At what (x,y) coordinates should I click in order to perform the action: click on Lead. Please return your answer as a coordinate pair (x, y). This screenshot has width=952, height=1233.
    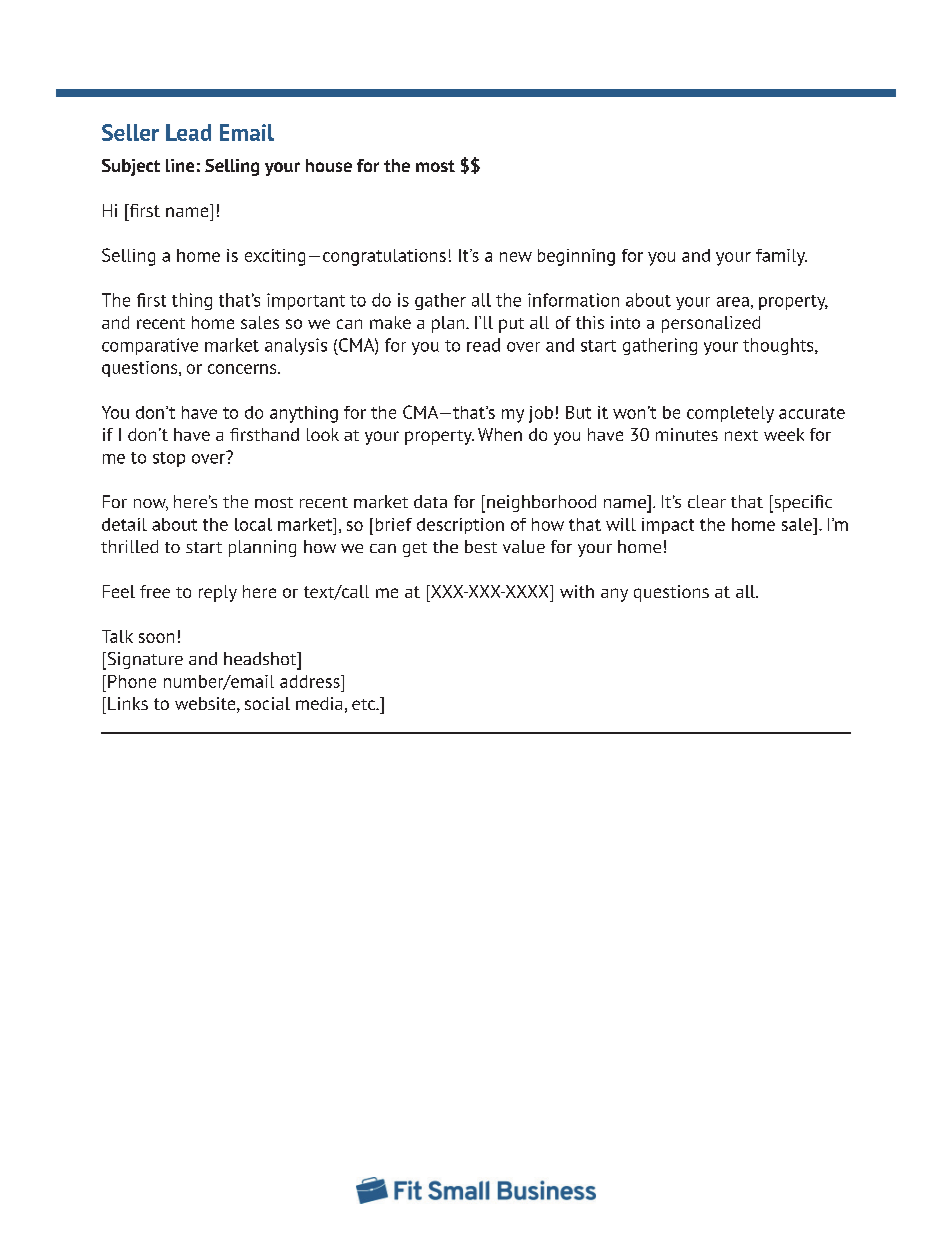
    Looking at the image, I should click on (188, 132).
